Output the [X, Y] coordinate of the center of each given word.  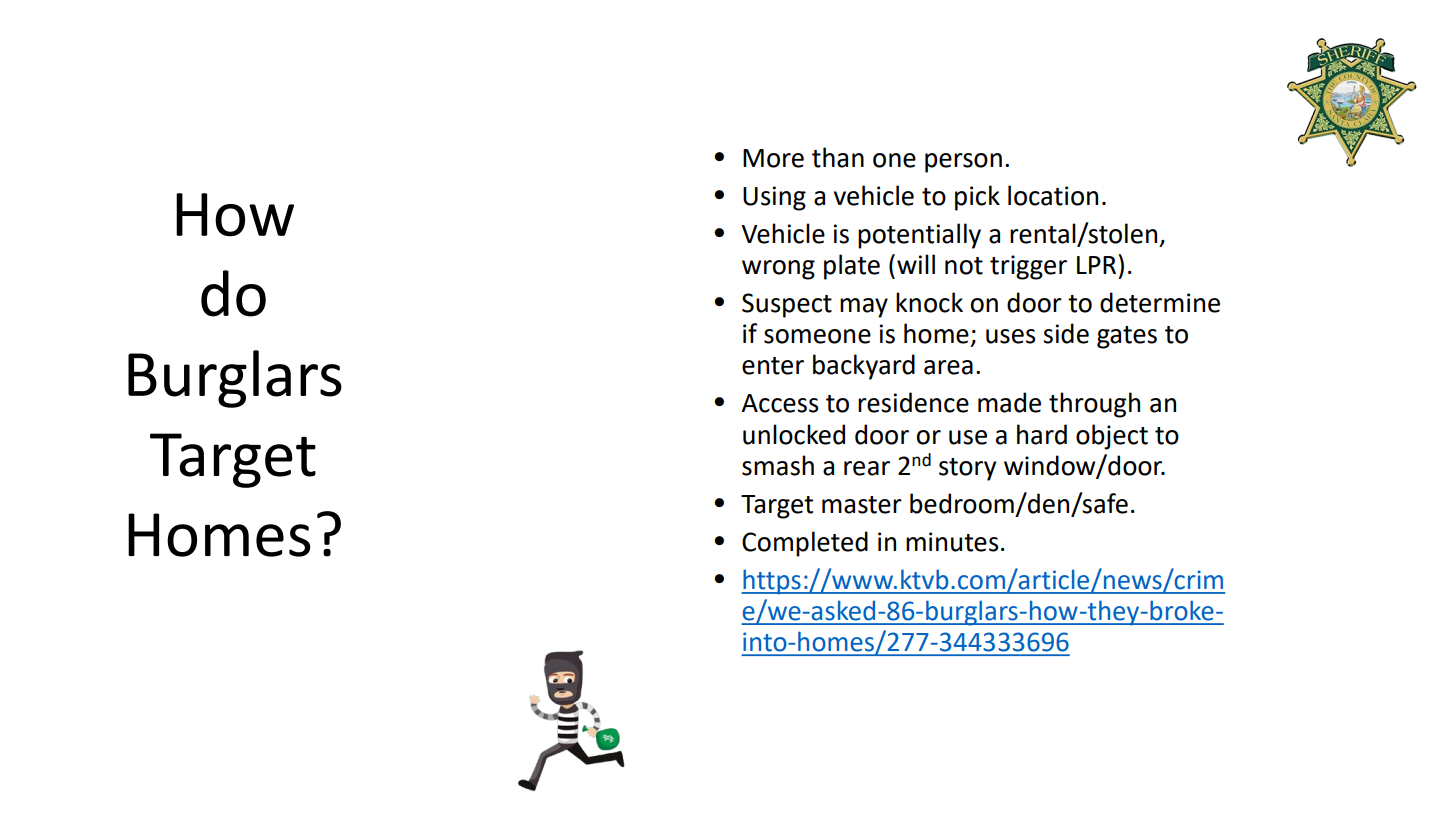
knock [929, 302]
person [963, 163]
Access [779, 403]
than [838, 157]
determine [1160, 302]
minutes [952, 542]
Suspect [787, 305]
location [1053, 195]
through [1094, 405]
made [1009, 402]
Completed [805, 544]
